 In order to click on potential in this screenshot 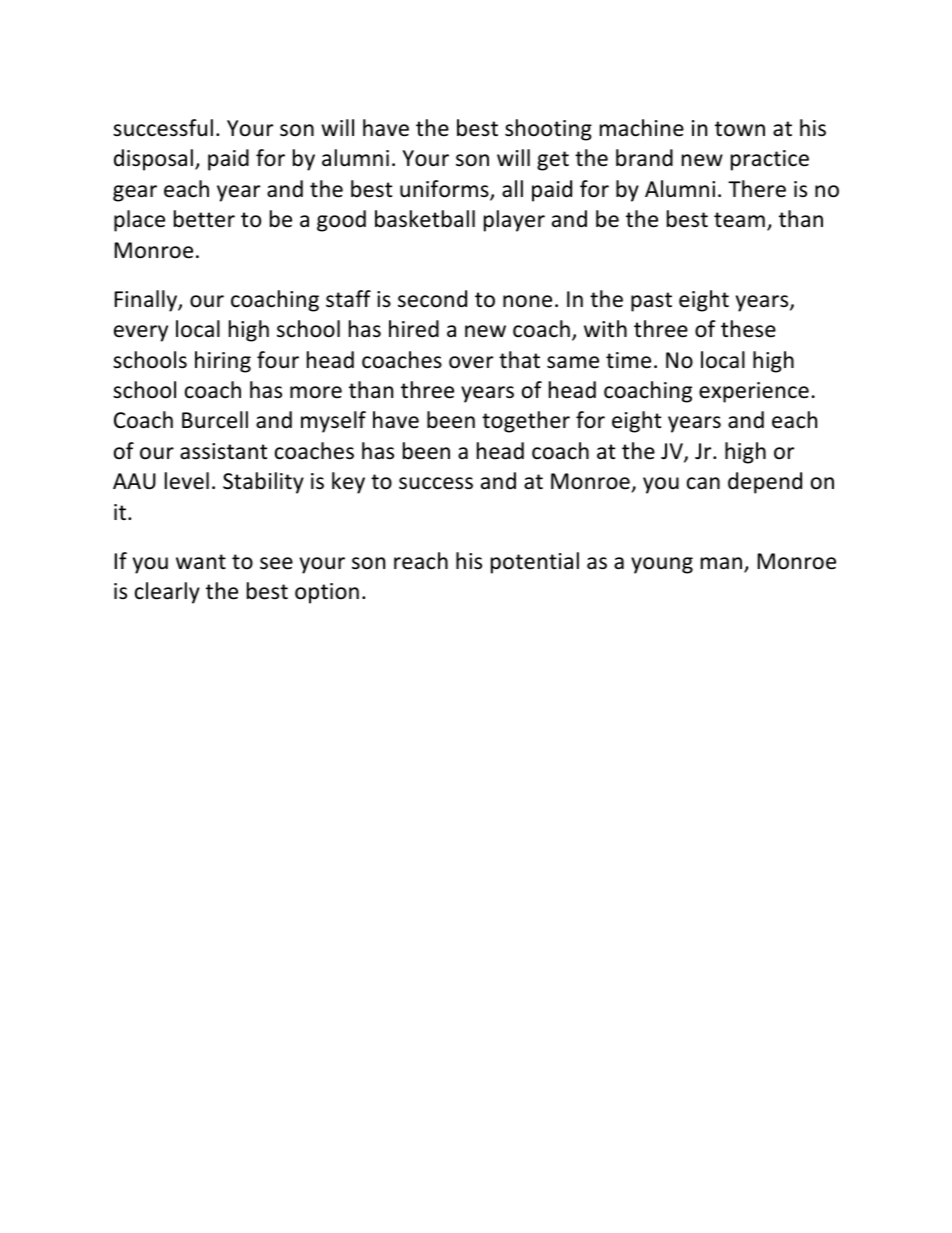, I will do `click(535, 563)`.
